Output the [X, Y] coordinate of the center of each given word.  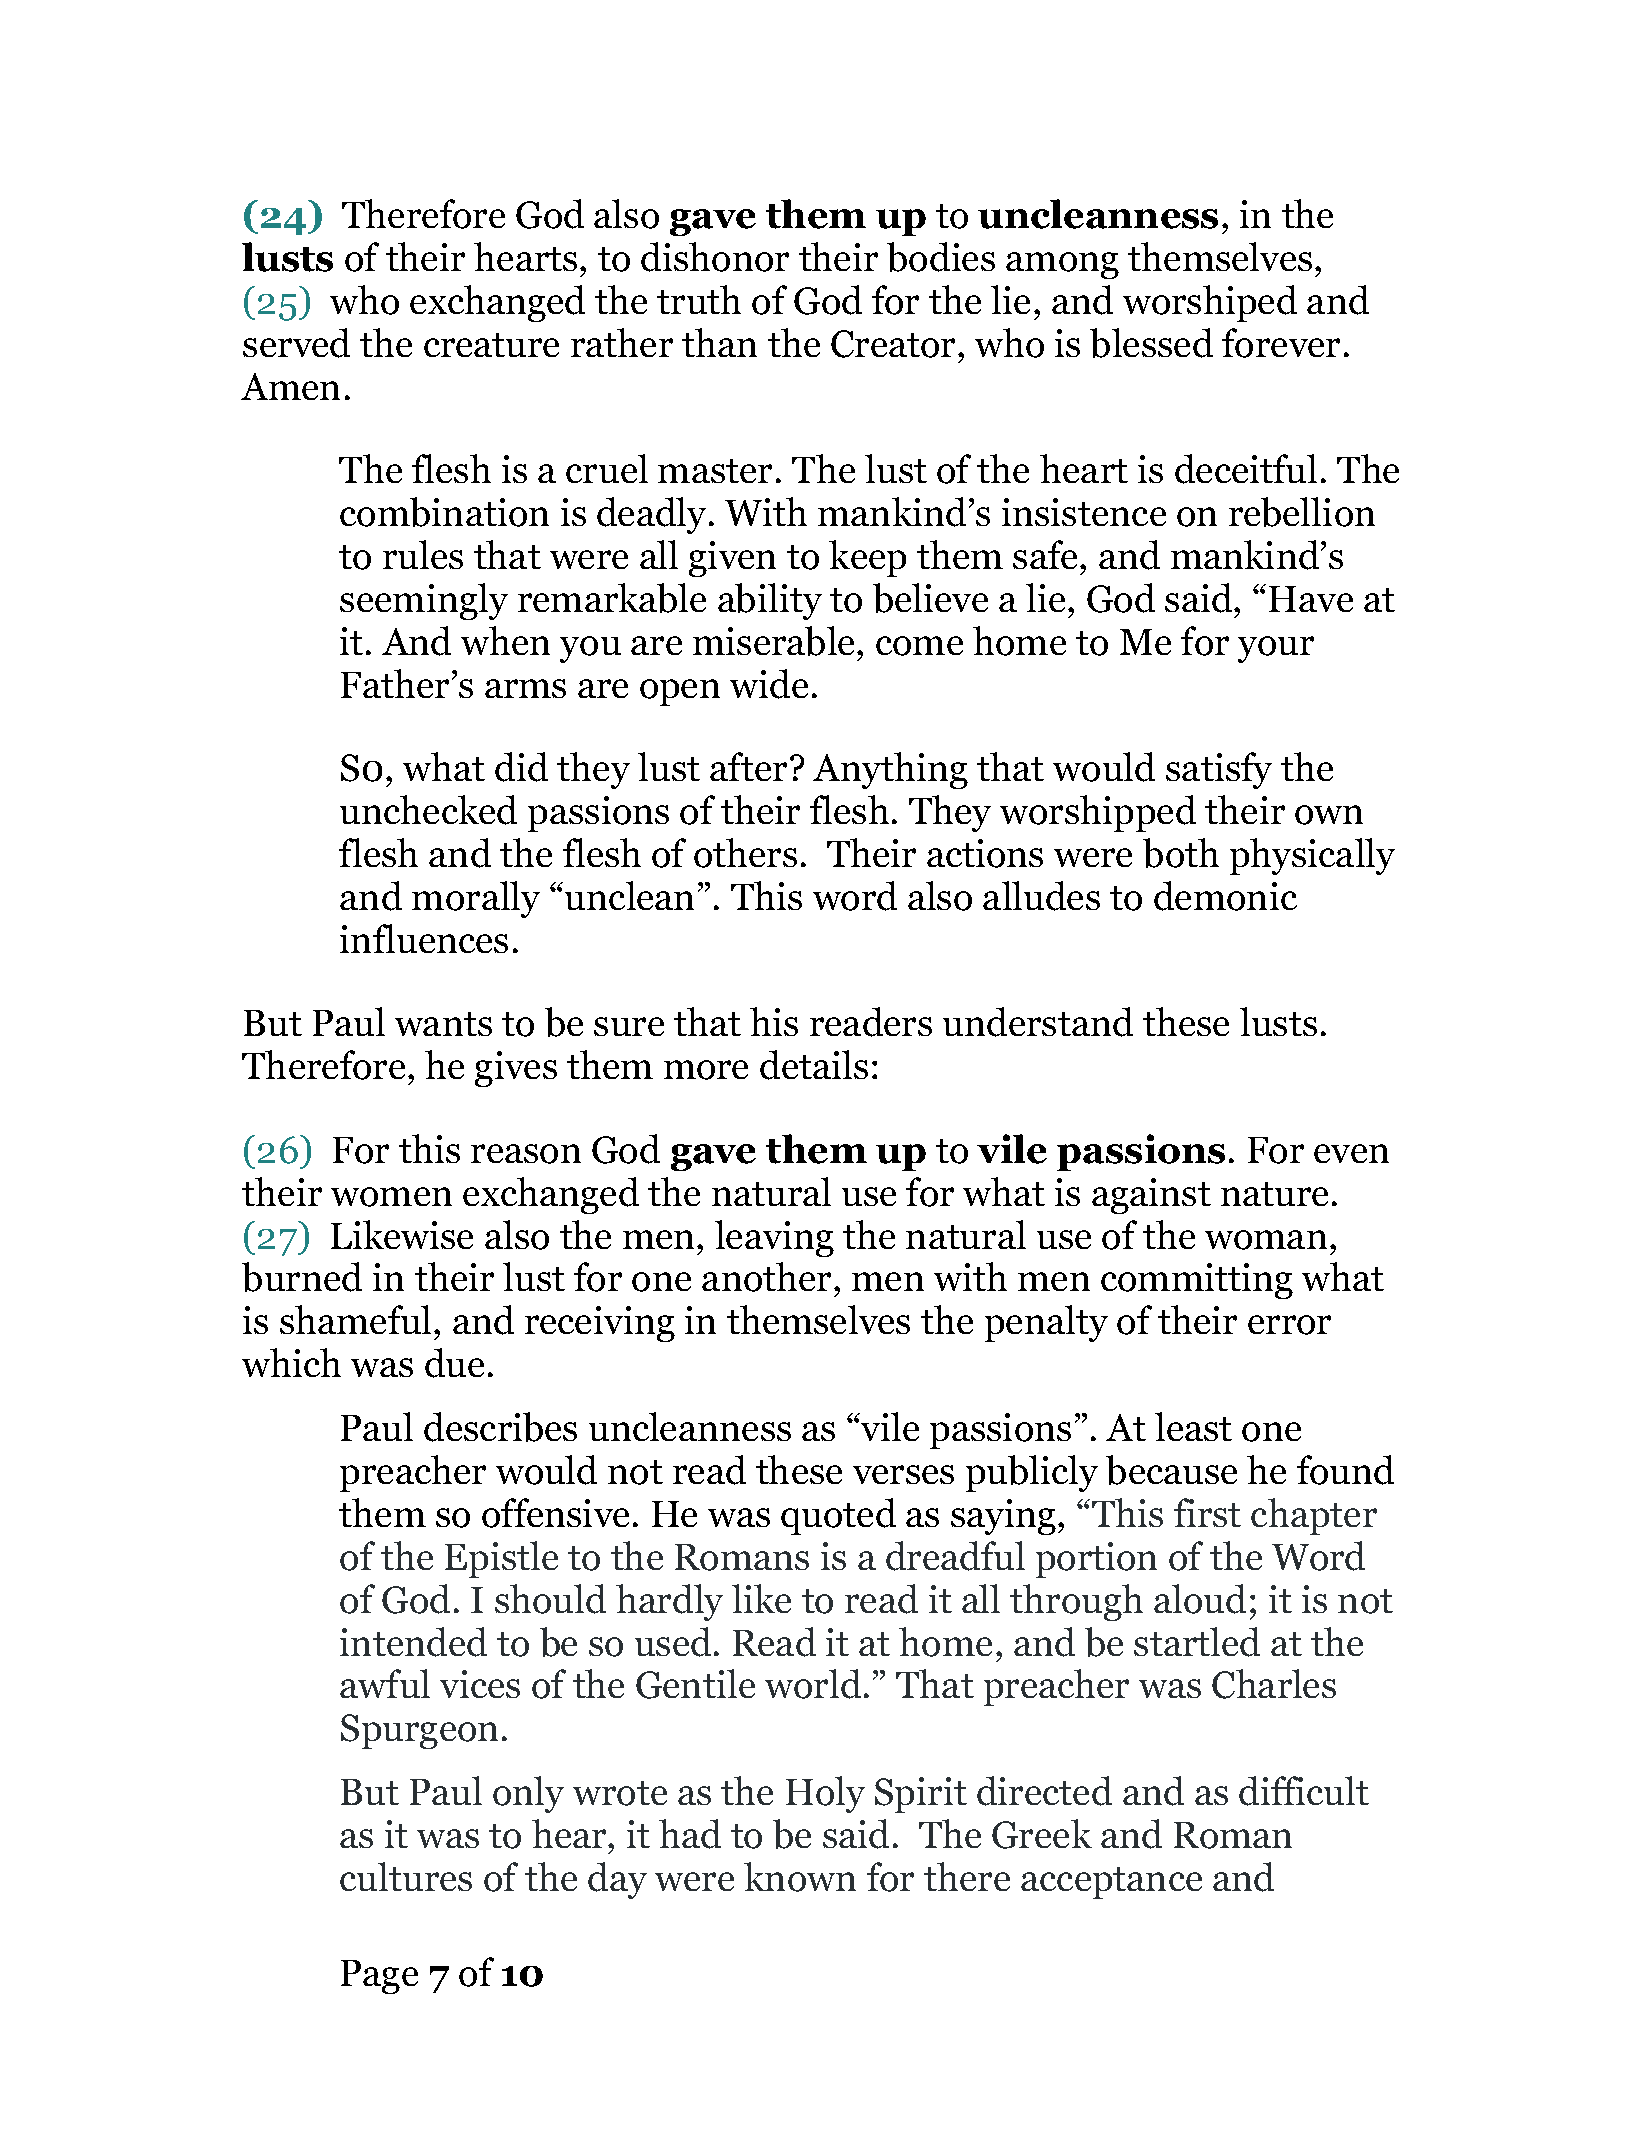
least [1193, 1426]
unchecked [428, 810]
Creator [893, 344]
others [745, 853]
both [1181, 853]
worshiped [1210, 303]
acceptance [1111, 1883]
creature [491, 345]
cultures [406, 1876]
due [454, 1363]
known [800, 1877]
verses [903, 1474]
